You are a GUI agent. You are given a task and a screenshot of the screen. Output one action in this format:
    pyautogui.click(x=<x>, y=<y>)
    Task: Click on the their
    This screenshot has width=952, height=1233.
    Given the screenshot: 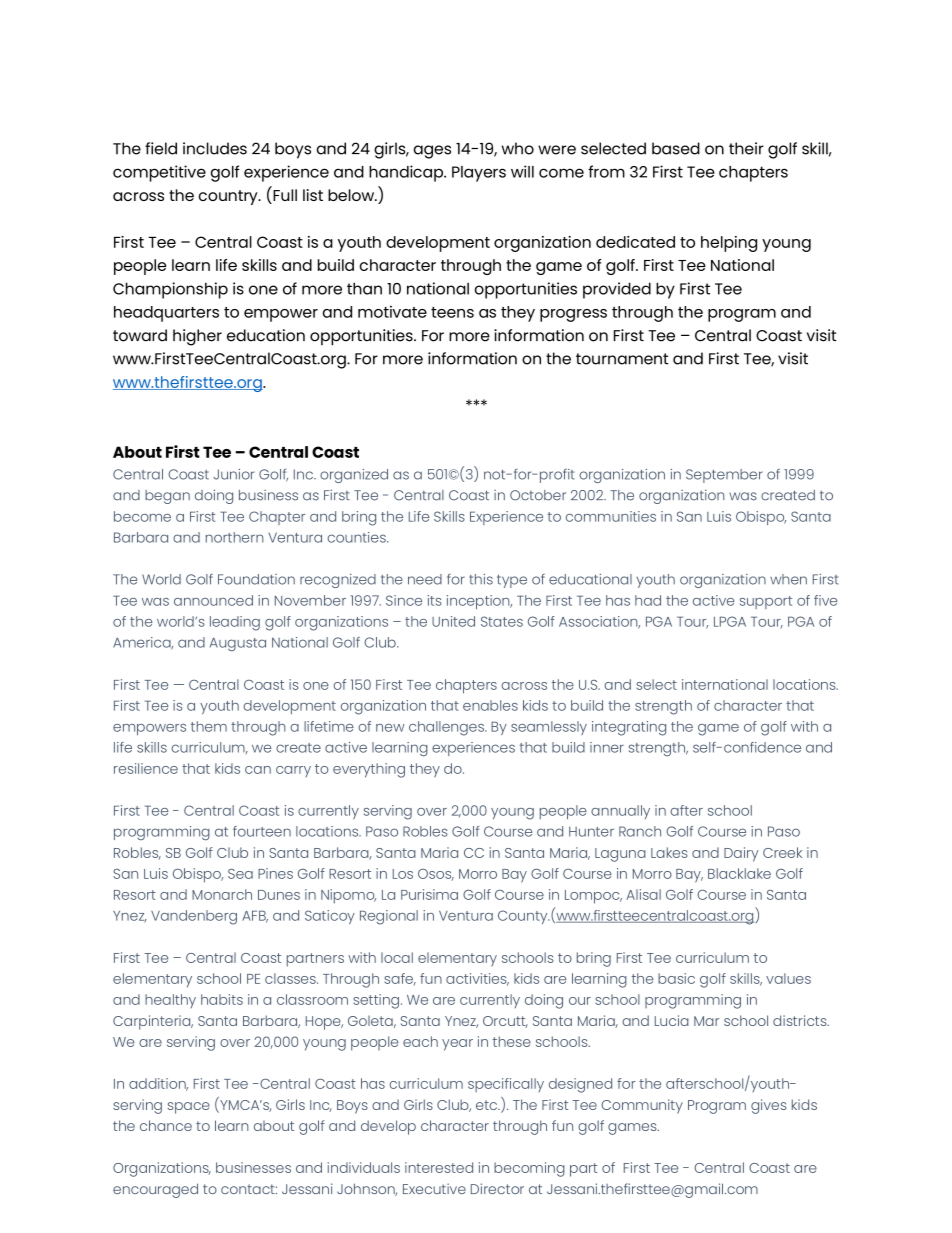 What is the action you would take?
    pyautogui.click(x=746, y=148)
